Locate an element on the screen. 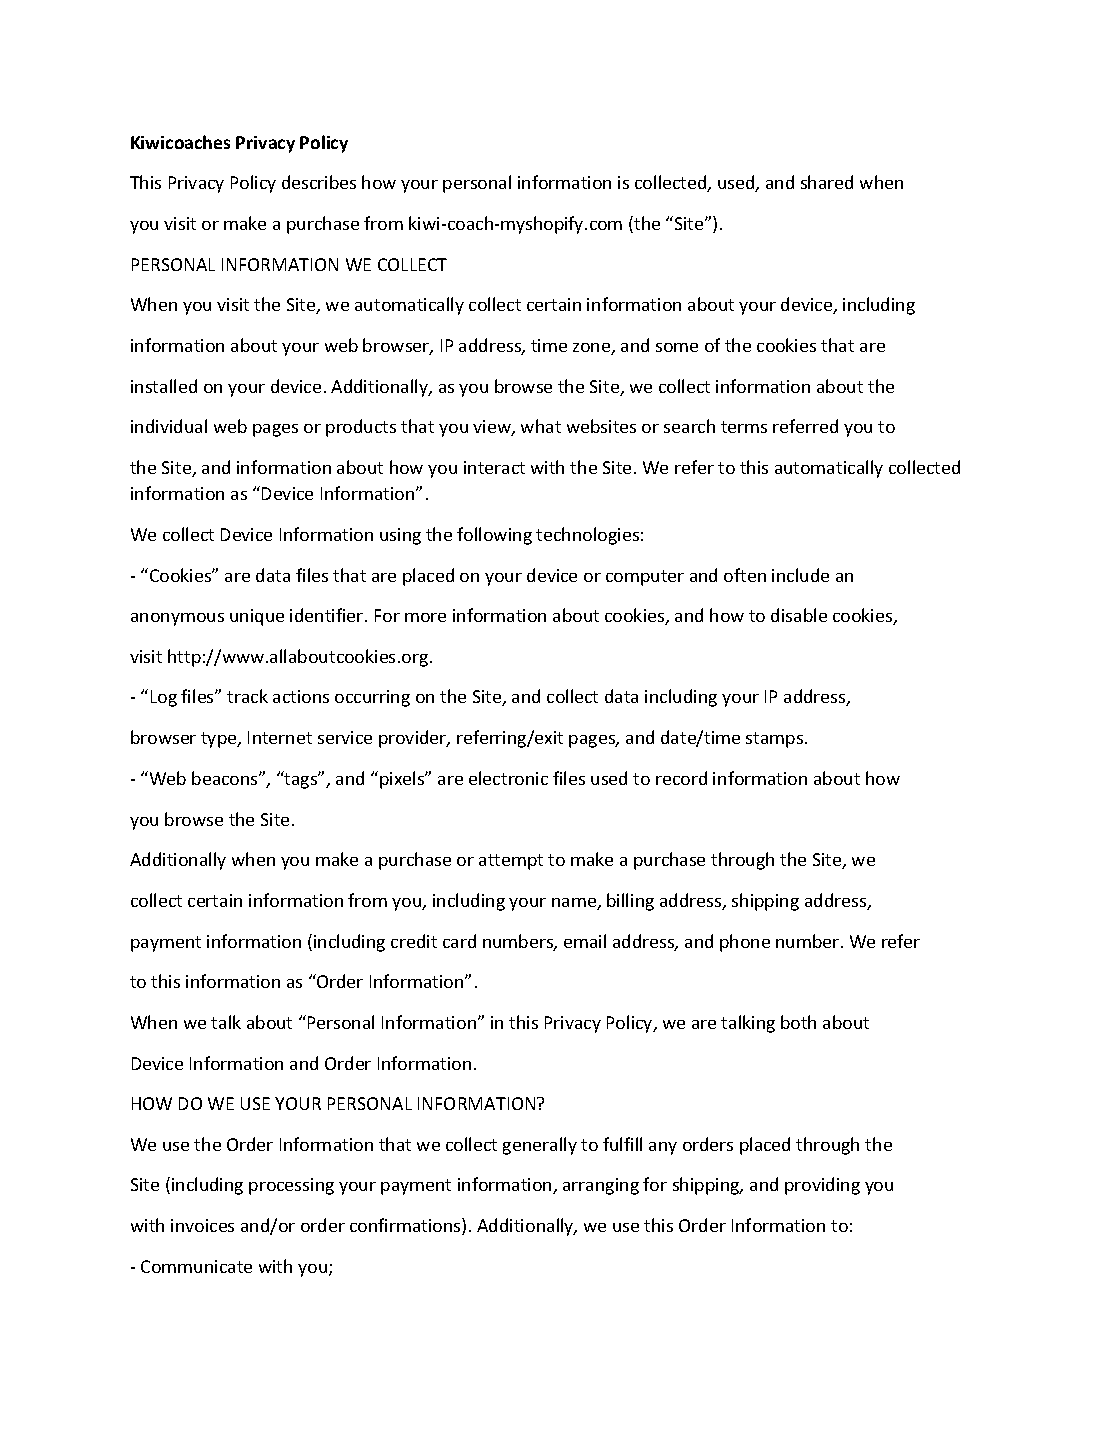  some is located at coordinates (677, 347).
